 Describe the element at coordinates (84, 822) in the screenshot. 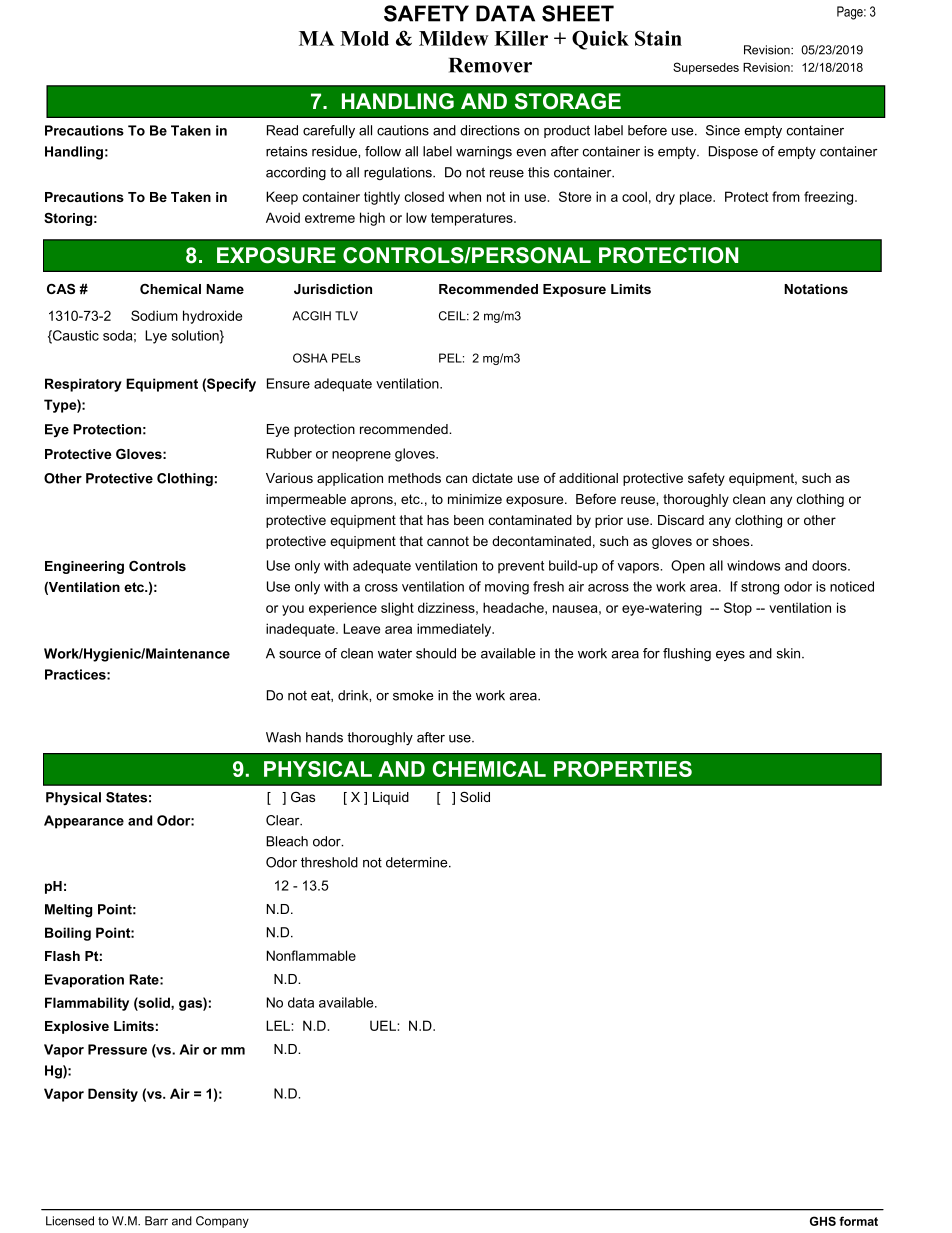

I see `Appearance` at that location.
